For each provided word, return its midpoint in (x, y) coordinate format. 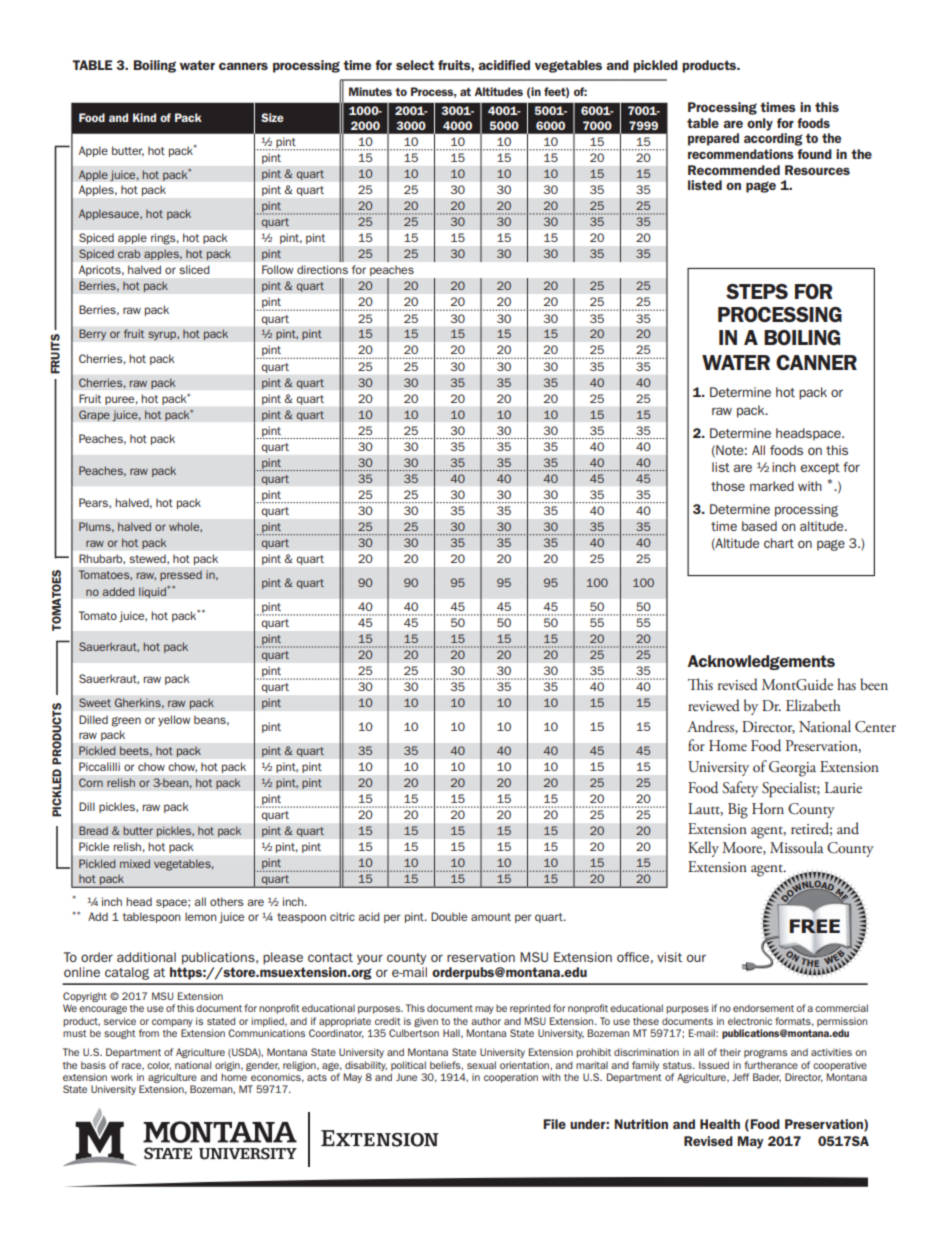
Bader (767, 1077)
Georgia (792, 769)
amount (491, 917)
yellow (174, 720)
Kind (144, 117)
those (728, 486)
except (820, 469)
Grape (94, 415)
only (760, 124)
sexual (481, 1065)
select (415, 65)
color (159, 1065)
